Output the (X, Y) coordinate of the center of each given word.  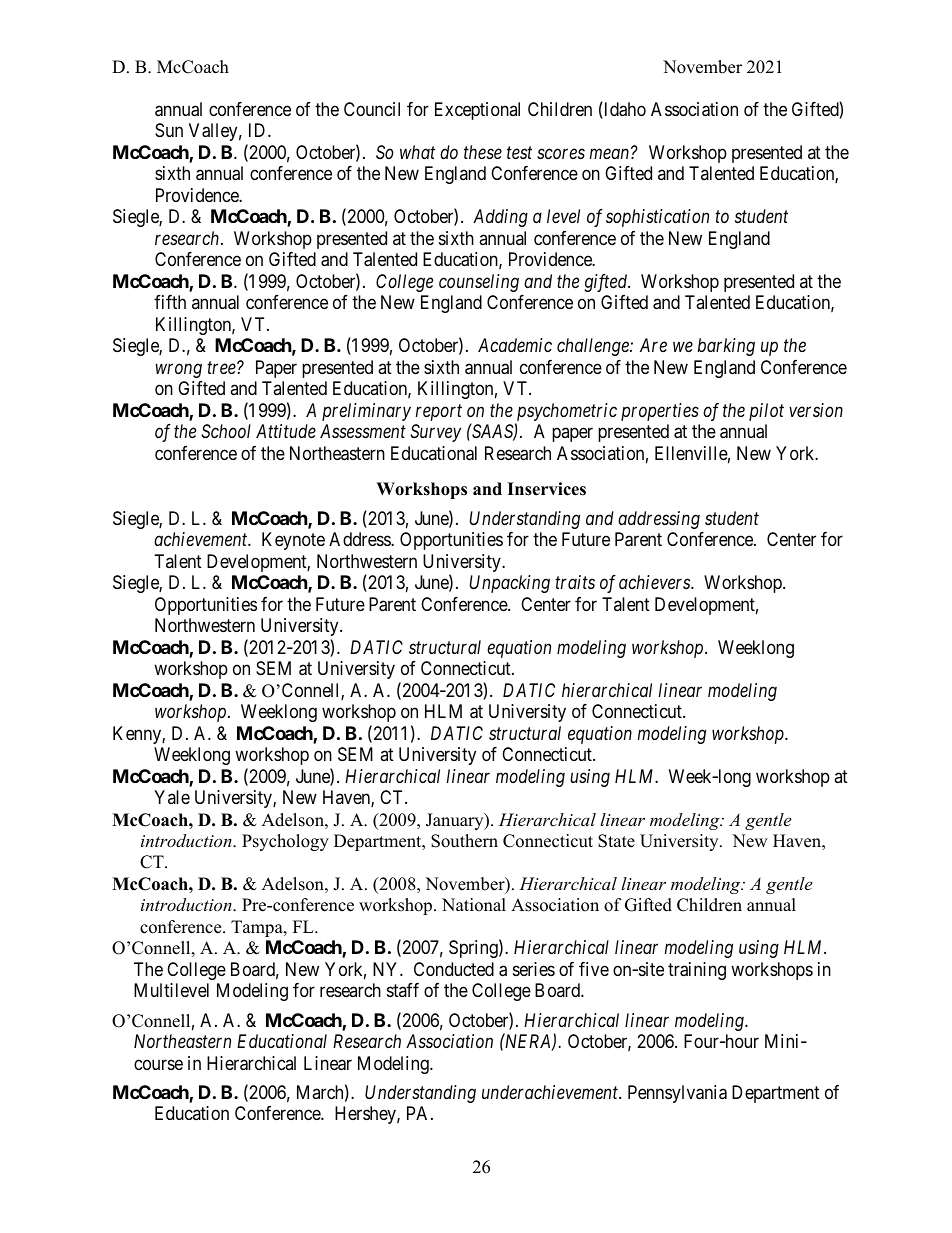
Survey (435, 433)
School (226, 431)
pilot (766, 412)
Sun (169, 130)
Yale (172, 797)
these (483, 152)
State (616, 841)
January (456, 821)
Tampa (258, 928)
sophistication (657, 218)
